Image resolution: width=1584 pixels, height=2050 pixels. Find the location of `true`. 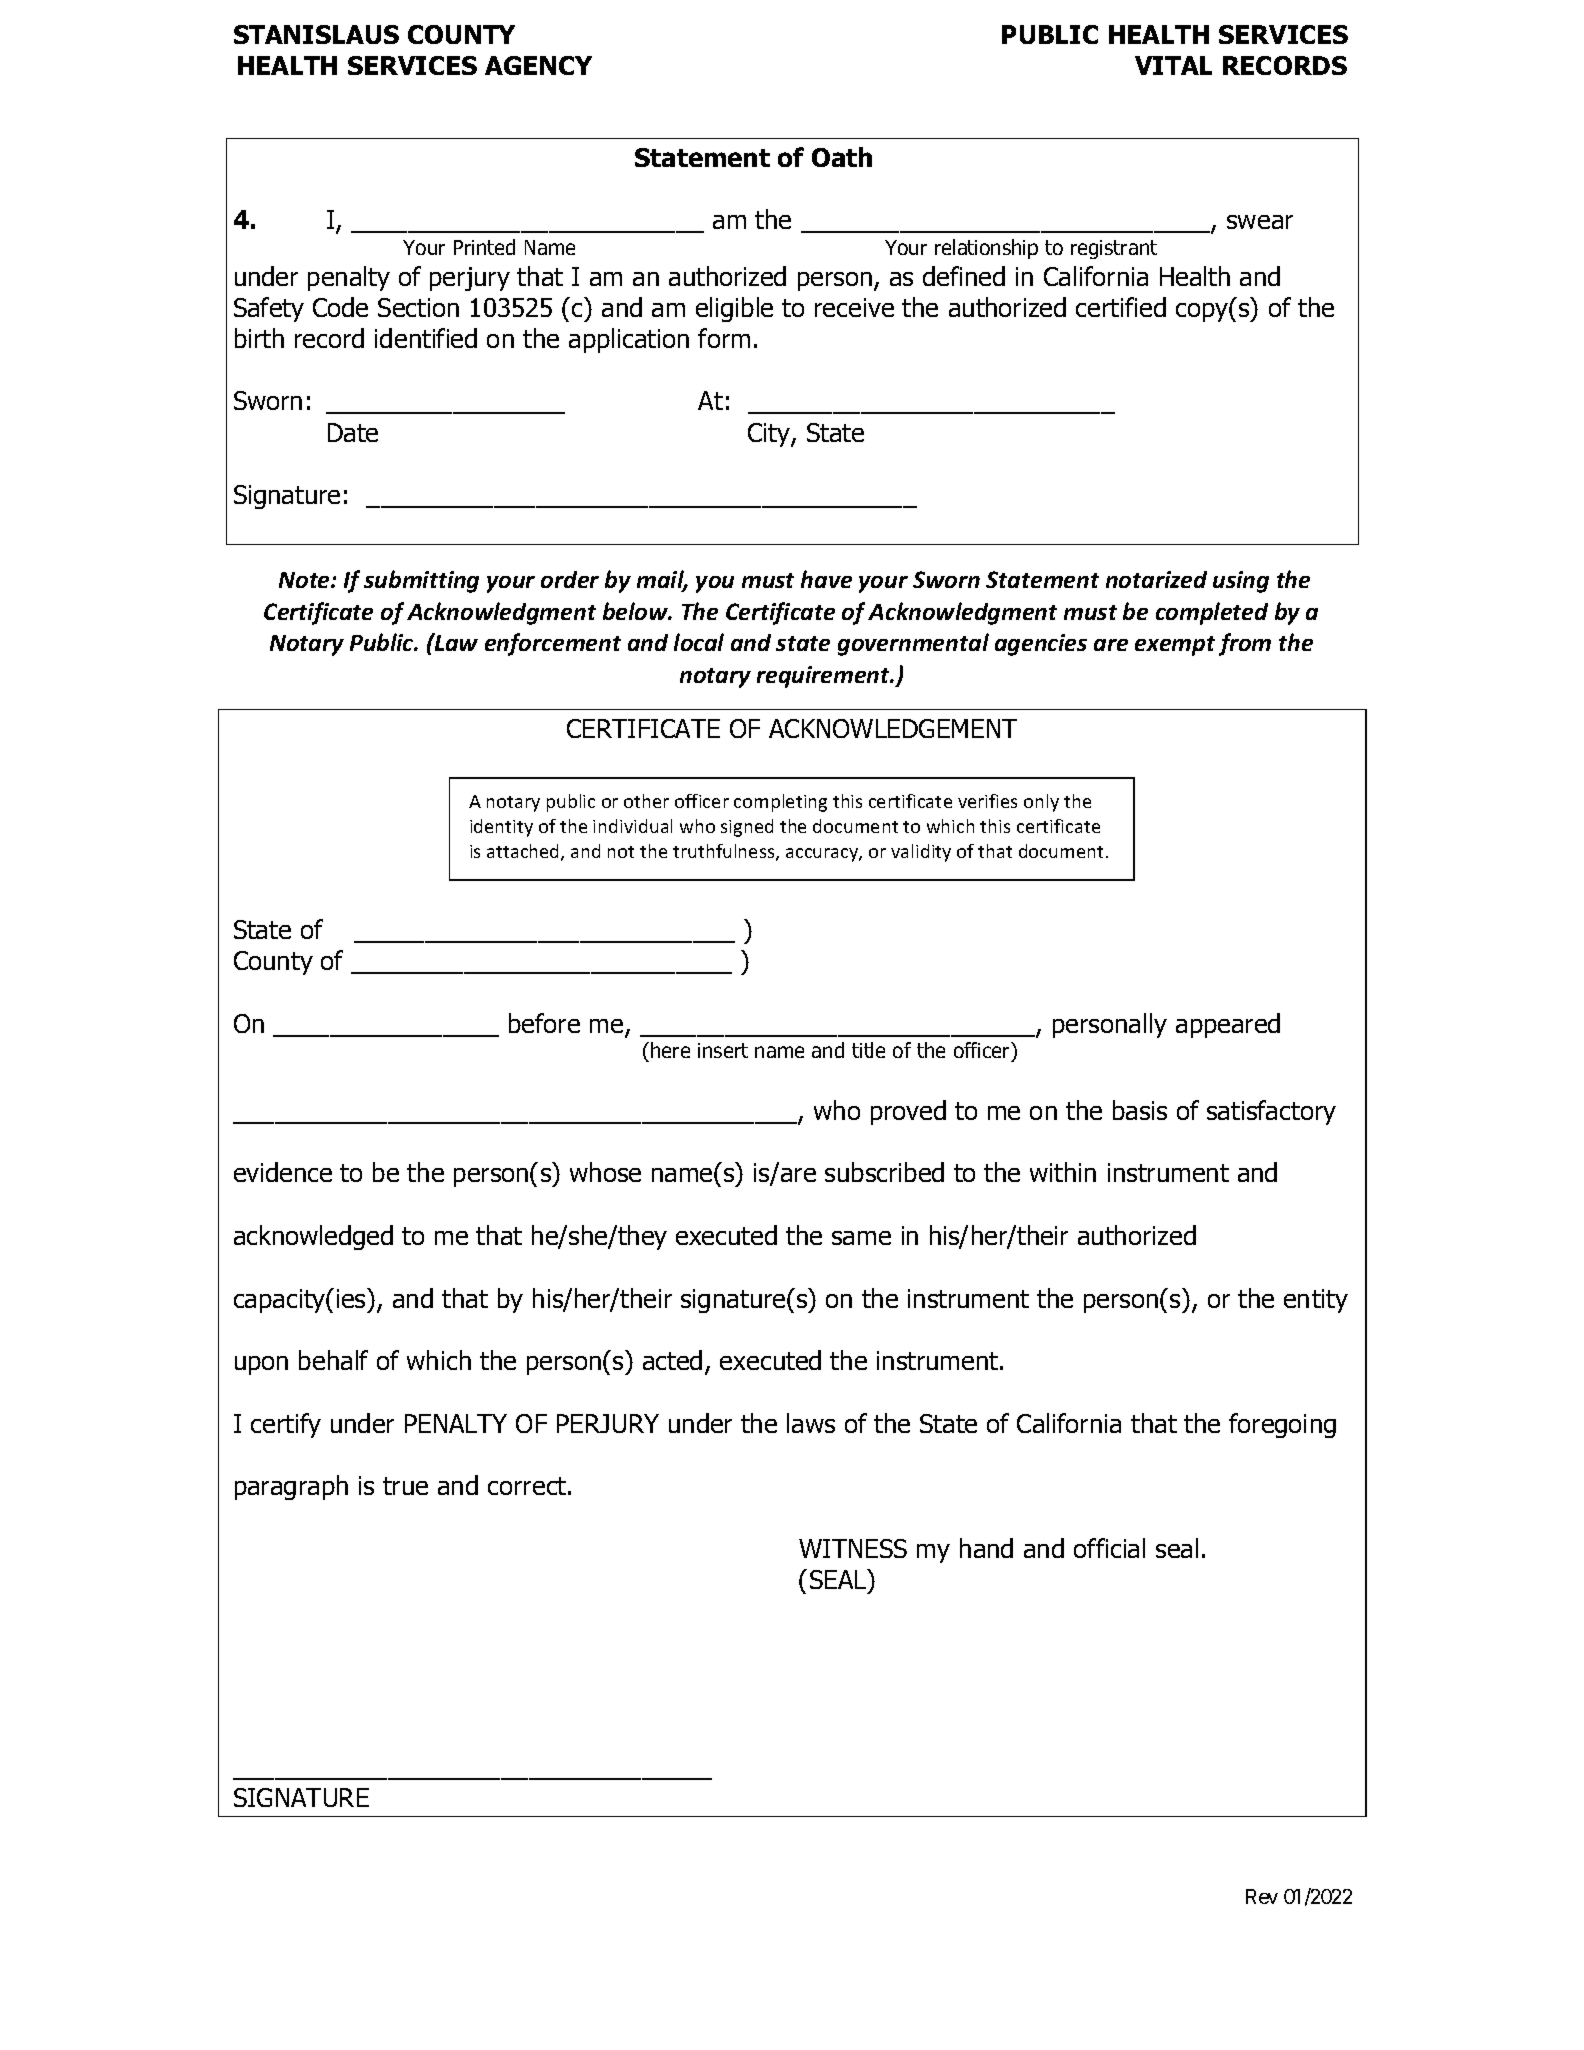

true is located at coordinates (405, 1486).
